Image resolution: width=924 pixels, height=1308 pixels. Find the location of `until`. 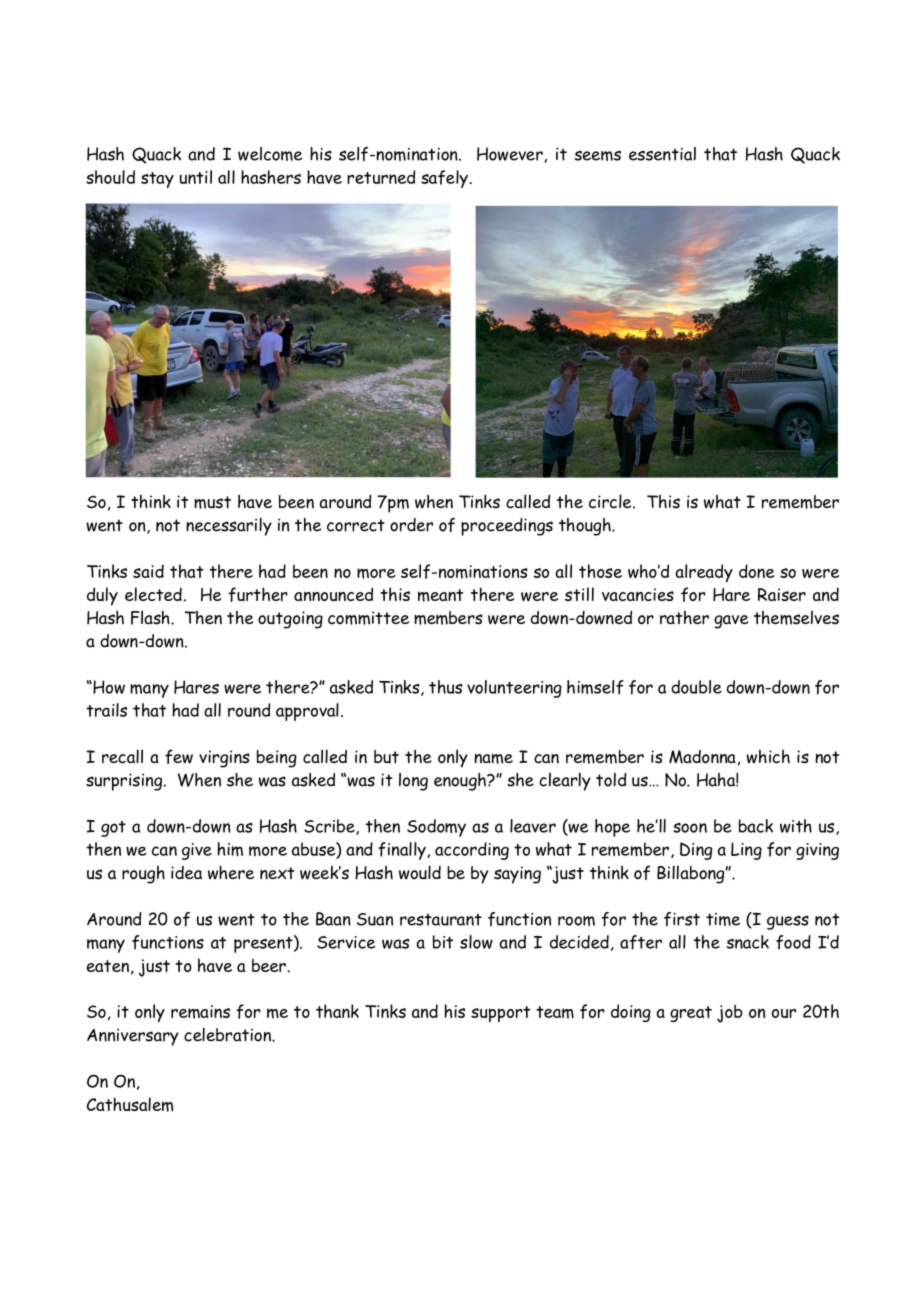

until is located at coordinates (195, 177).
